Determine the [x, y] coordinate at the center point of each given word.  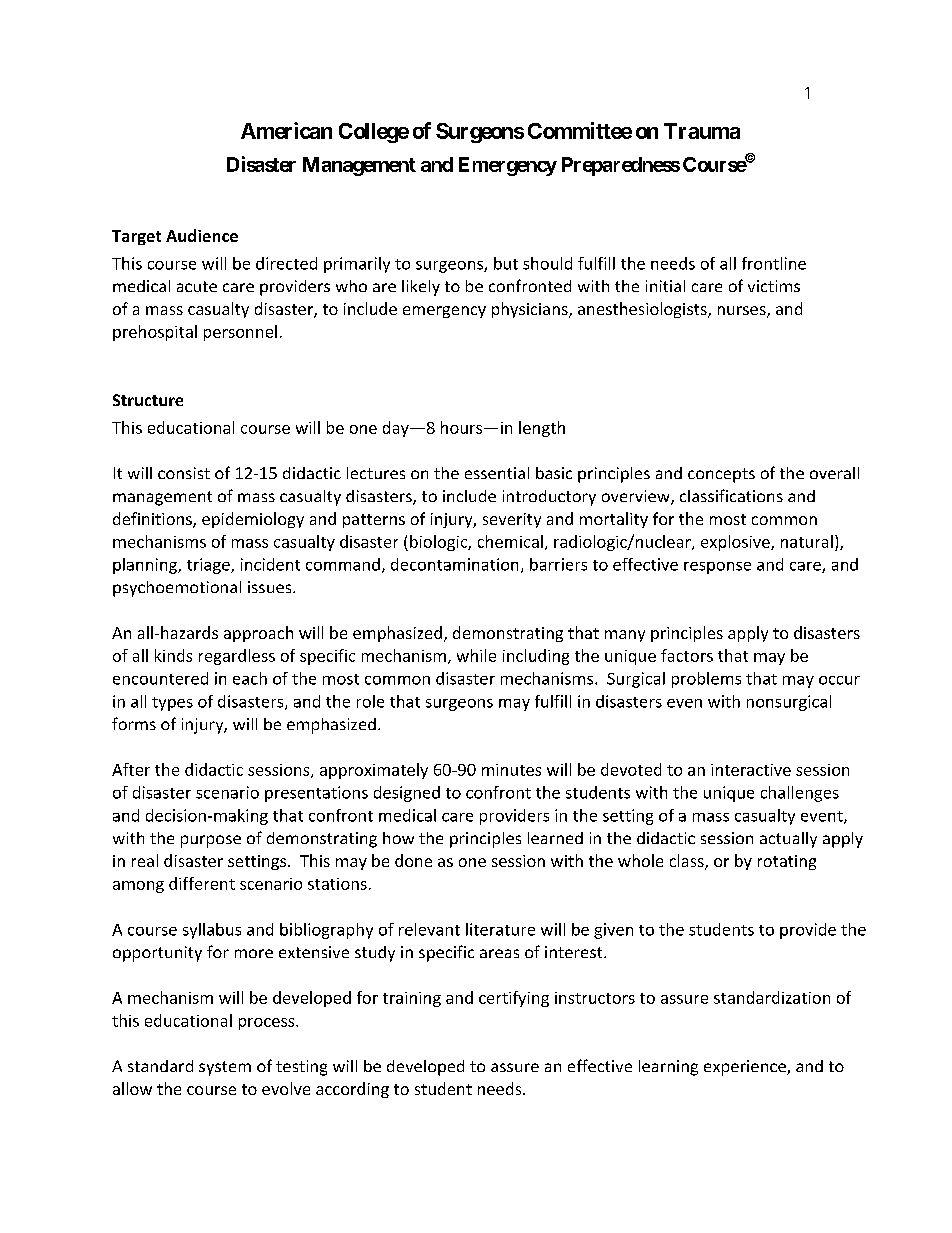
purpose [211, 841]
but [506, 263]
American [286, 130]
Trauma [702, 131]
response [717, 568]
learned [555, 838]
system [225, 1068]
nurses [743, 312]
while [476, 655]
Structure [148, 400]
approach [258, 634]
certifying [514, 999]
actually [788, 840]
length [542, 429]
